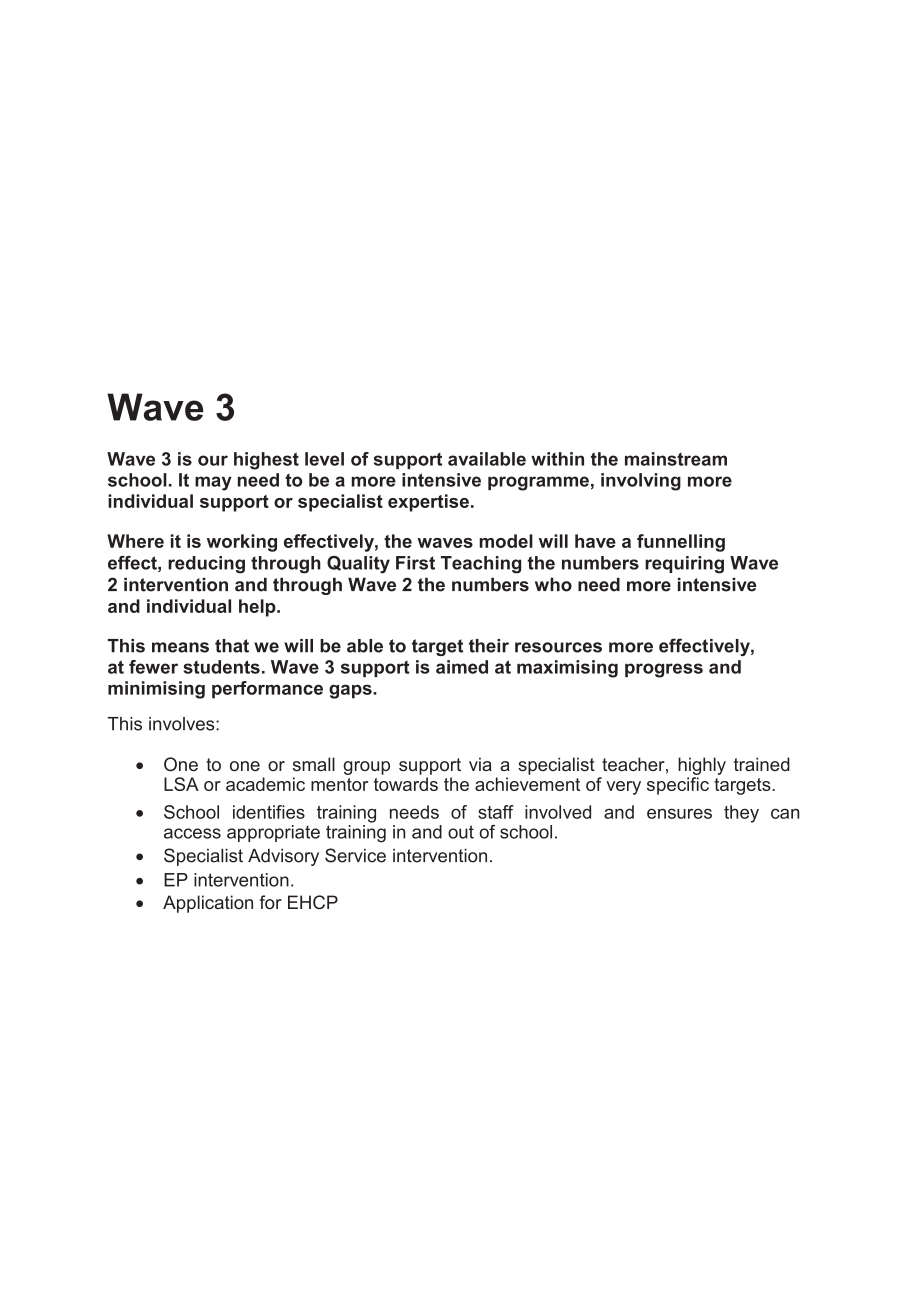 Image resolution: width=924 pixels, height=1308 pixels. What do you see at coordinates (538, 483) in the page?
I see `programme` at bounding box center [538, 483].
